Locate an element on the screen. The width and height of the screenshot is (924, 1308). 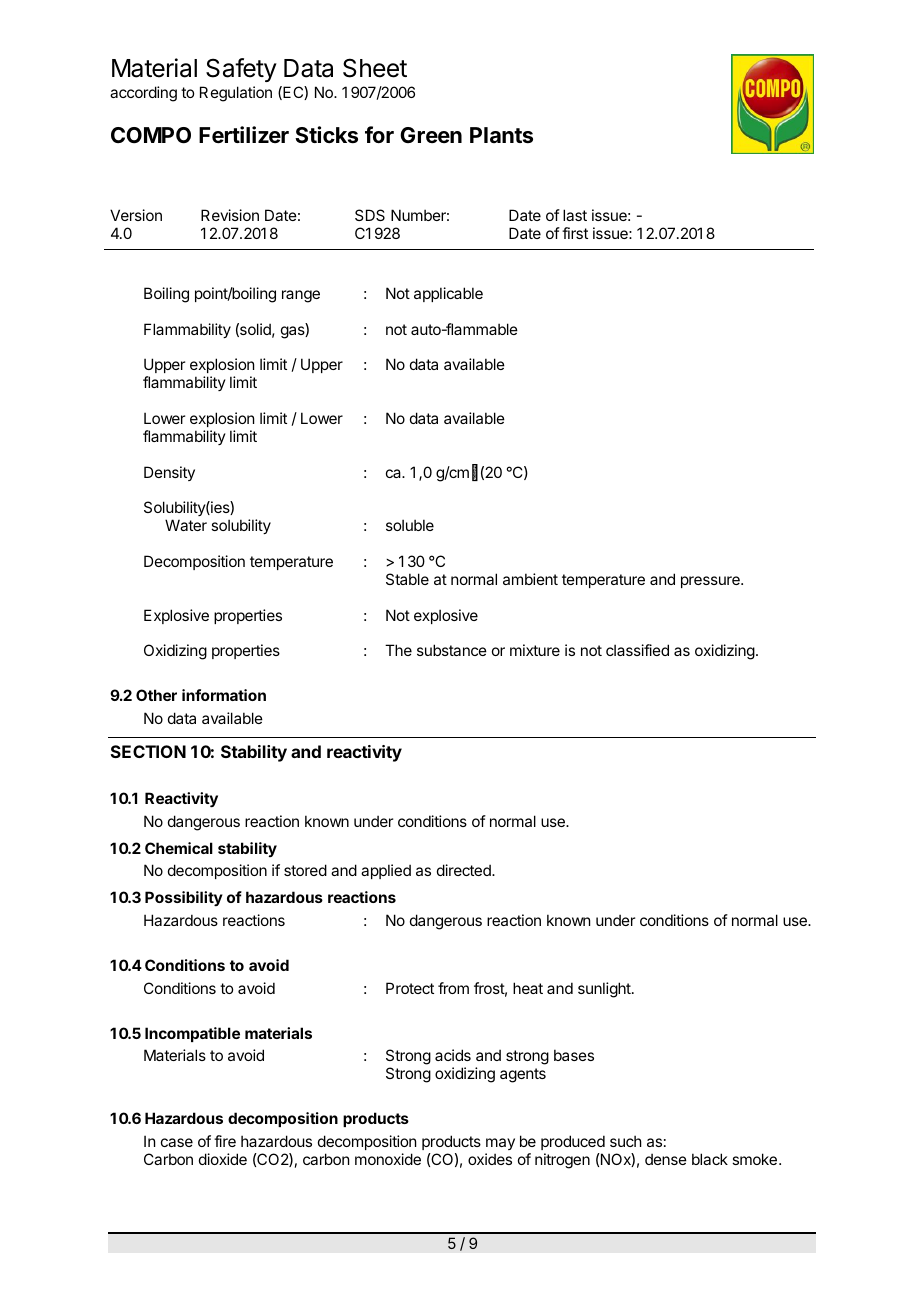
classified is located at coordinates (637, 650).
